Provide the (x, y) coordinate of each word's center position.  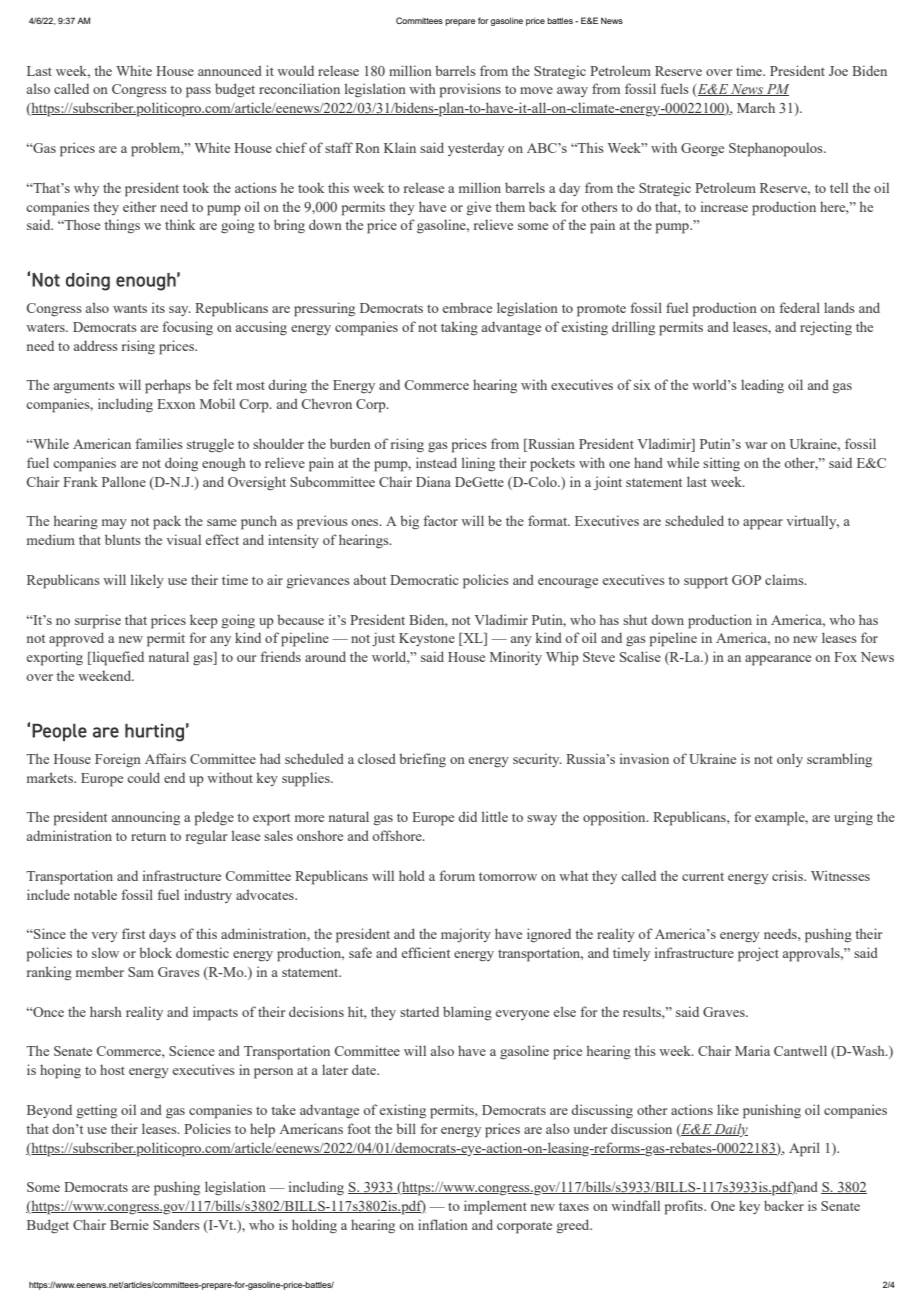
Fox (845, 657)
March (756, 108)
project (758, 954)
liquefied (117, 658)
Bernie (129, 1224)
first (133, 933)
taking (459, 328)
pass (198, 92)
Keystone (427, 639)
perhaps (168, 387)
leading (762, 386)
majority (466, 935)
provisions (470, 90)
